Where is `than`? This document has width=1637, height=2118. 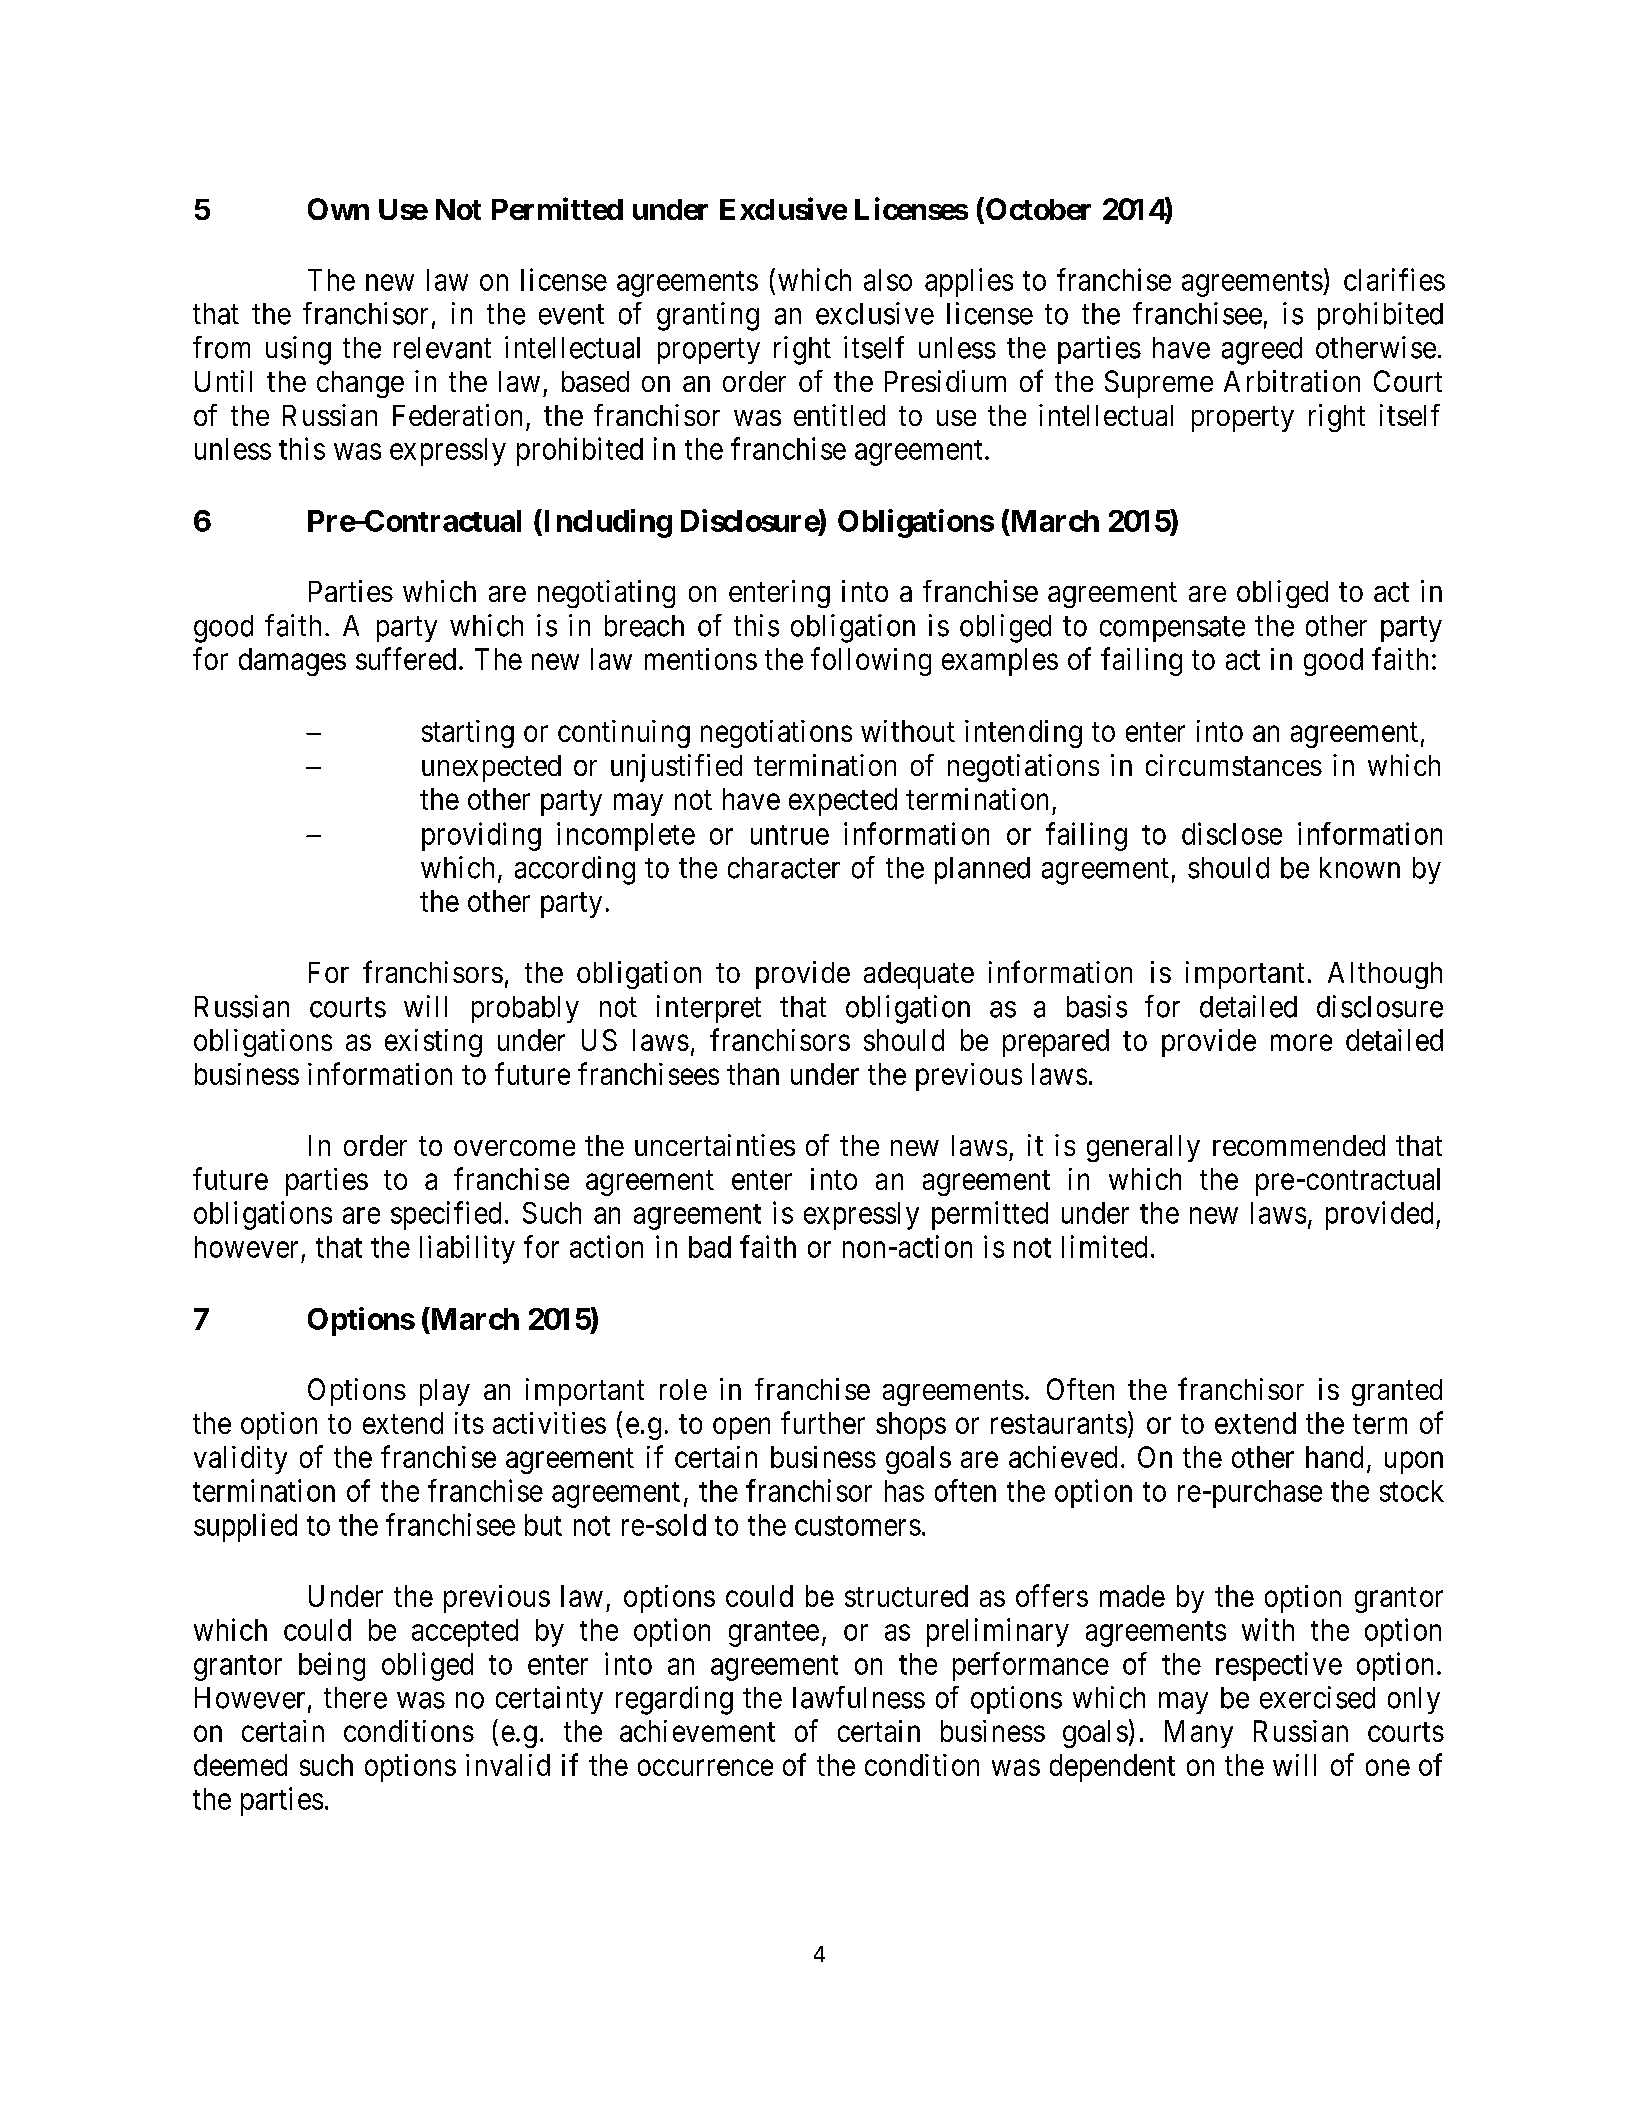 than is located at coordinates (753, 1074).
